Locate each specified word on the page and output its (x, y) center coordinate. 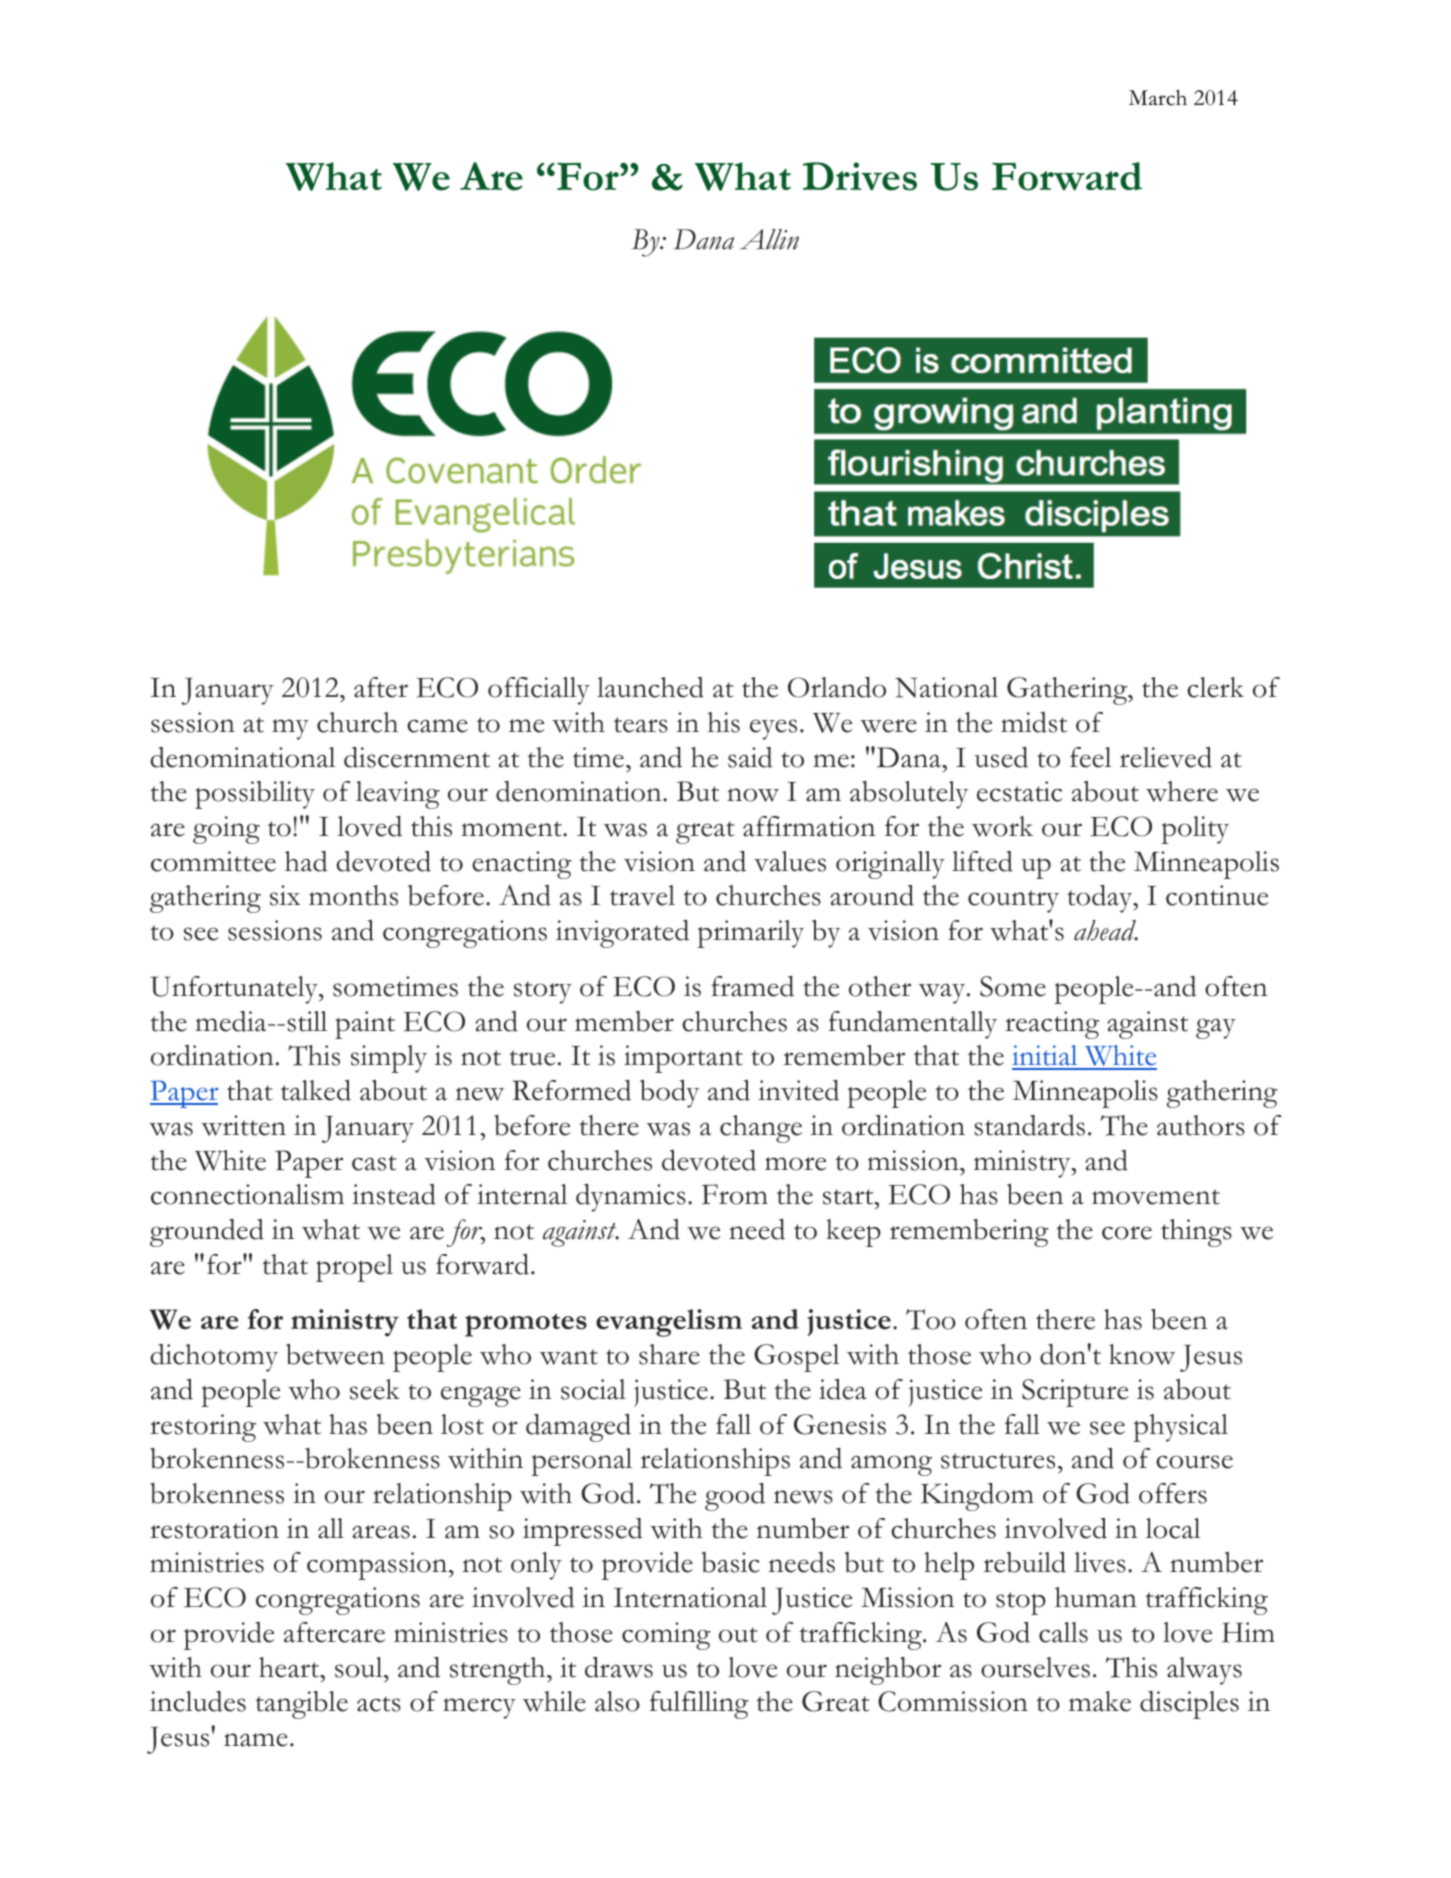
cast (374, 1163)
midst (1034, 722)
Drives (860, 176)
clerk (1215, 687)
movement (1156, 1197)
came (437, 726)
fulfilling (699, 1705)
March (1158, 98)
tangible (302, 1705)
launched (650, 687)
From (735, 1194)
